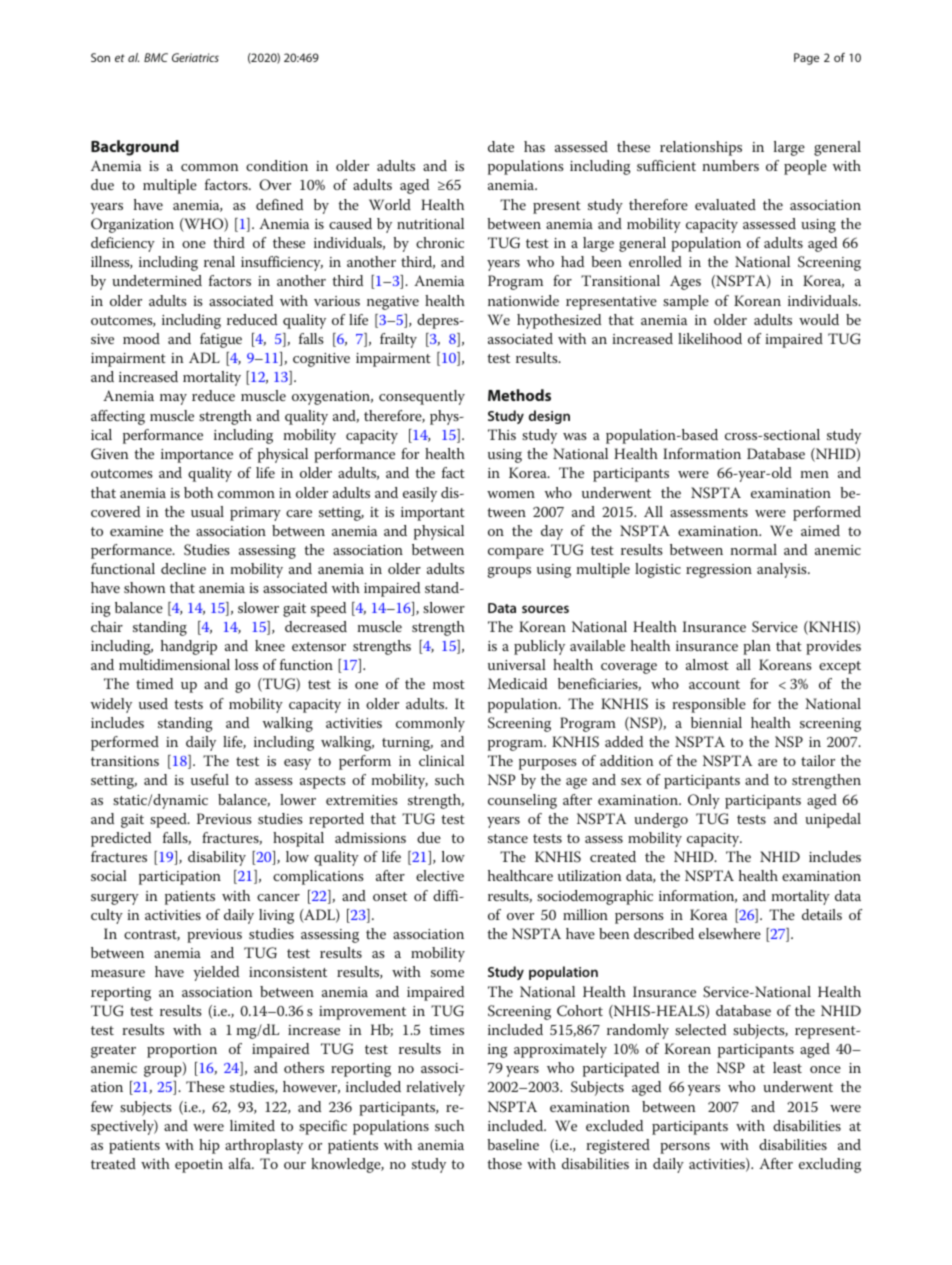 The width and height of the screenshot is (952, 1265). I want to click on excluding, so click(830, 1165).
